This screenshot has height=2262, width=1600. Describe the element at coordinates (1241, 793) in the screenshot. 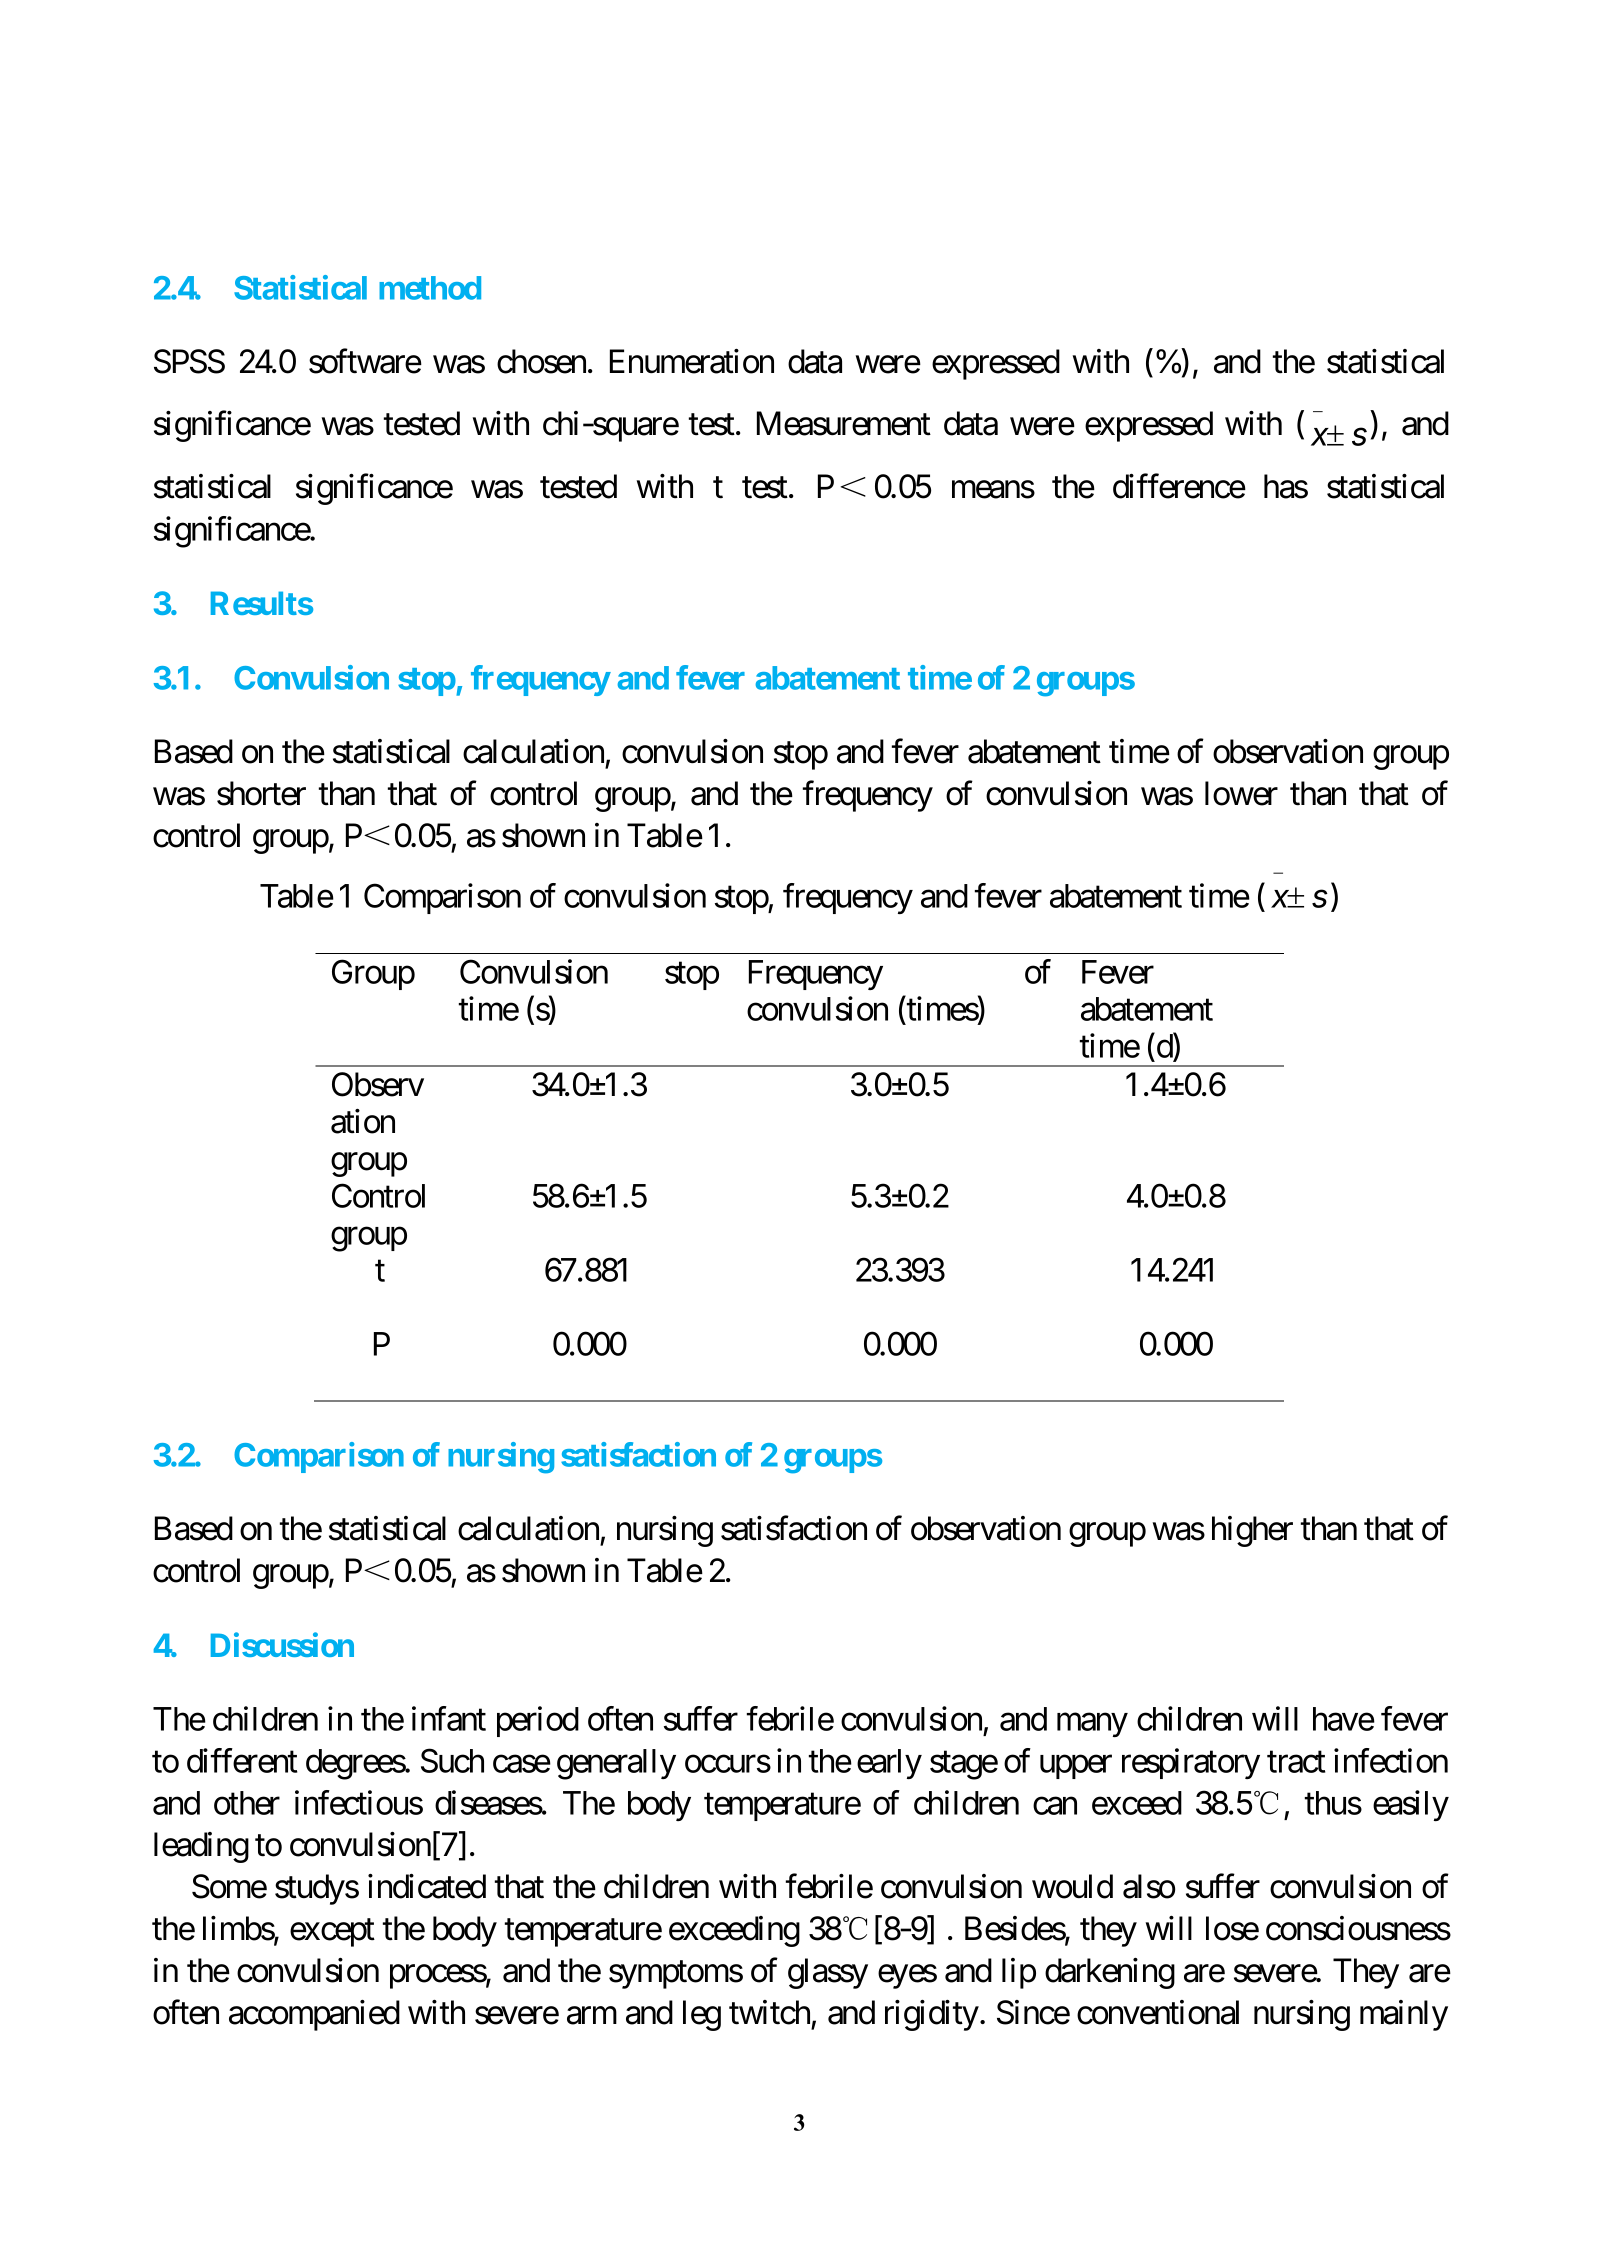

I see `lower` at that location.
